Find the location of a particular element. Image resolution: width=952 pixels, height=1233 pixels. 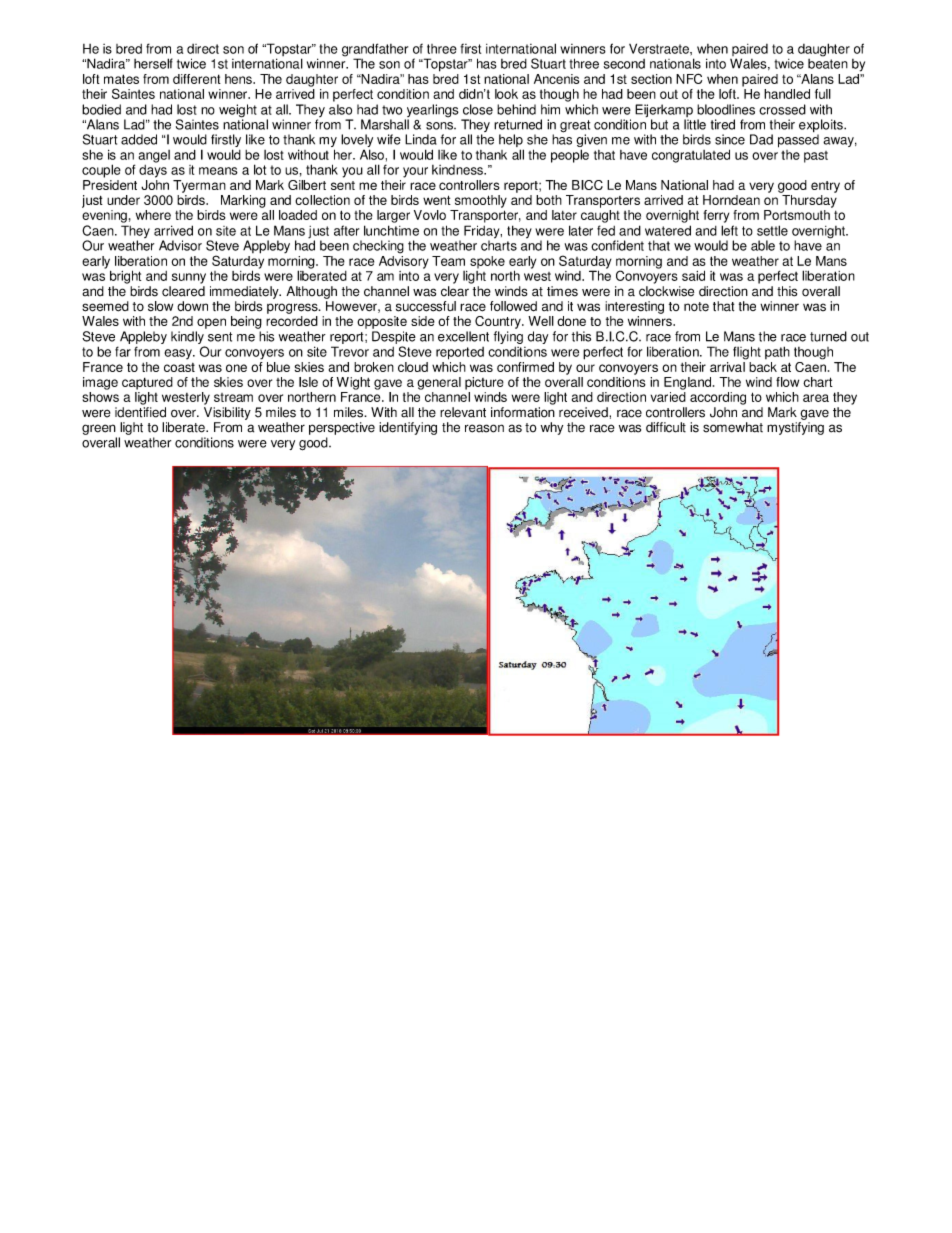

excellent is located at coordinates (463, 336).
